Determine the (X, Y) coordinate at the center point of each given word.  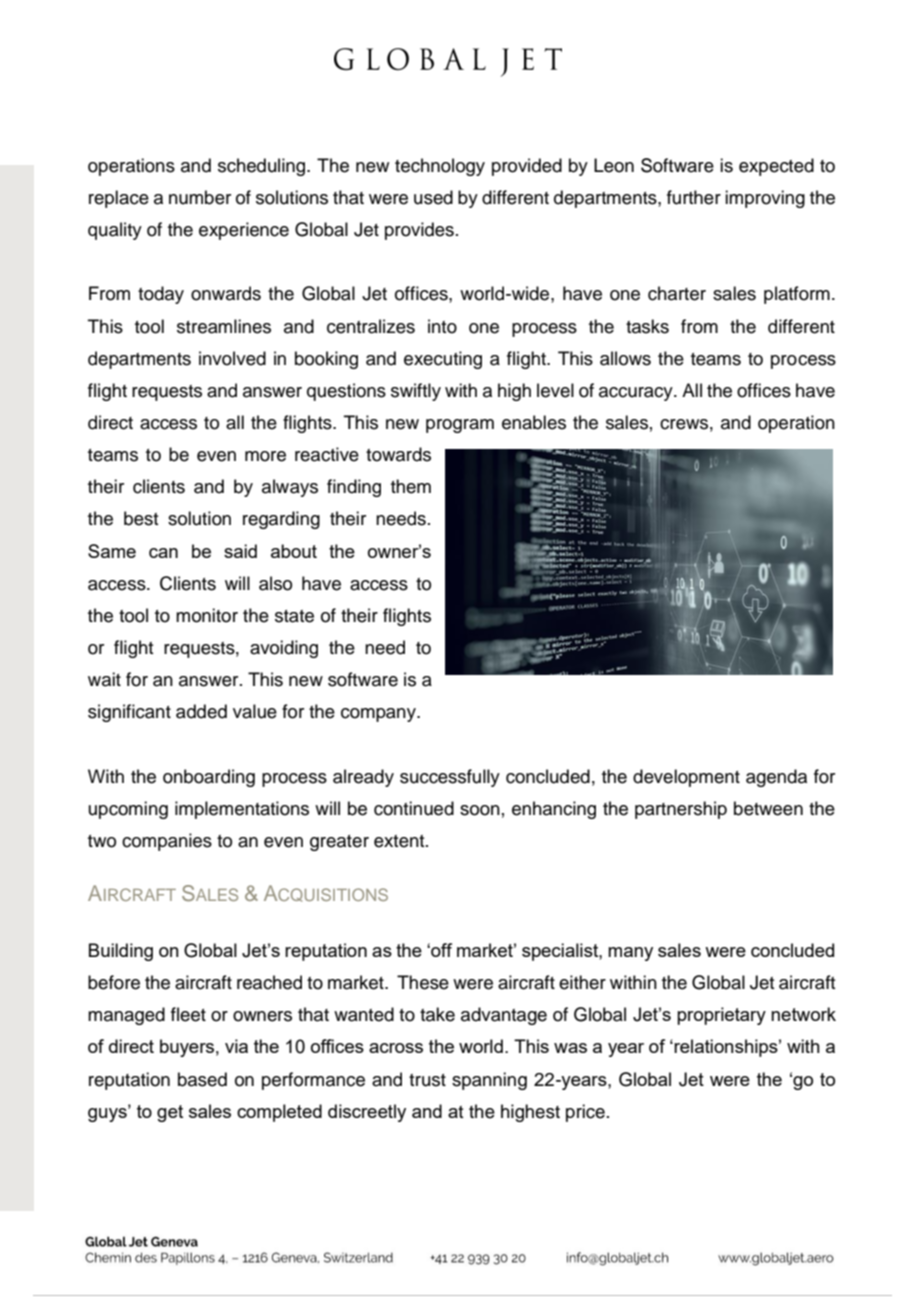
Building (121, 952)
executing (443, 360)
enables (534, 422)
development (686, 778)
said (240, 551)
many (630, 954)
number (200, 197)
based (202, 1079)
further (694, 197)
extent (400, 841)
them (411, 486)
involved (232, 358)
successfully (450, 778)
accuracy (637, 394)
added (201, 711)
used (433, 197)
